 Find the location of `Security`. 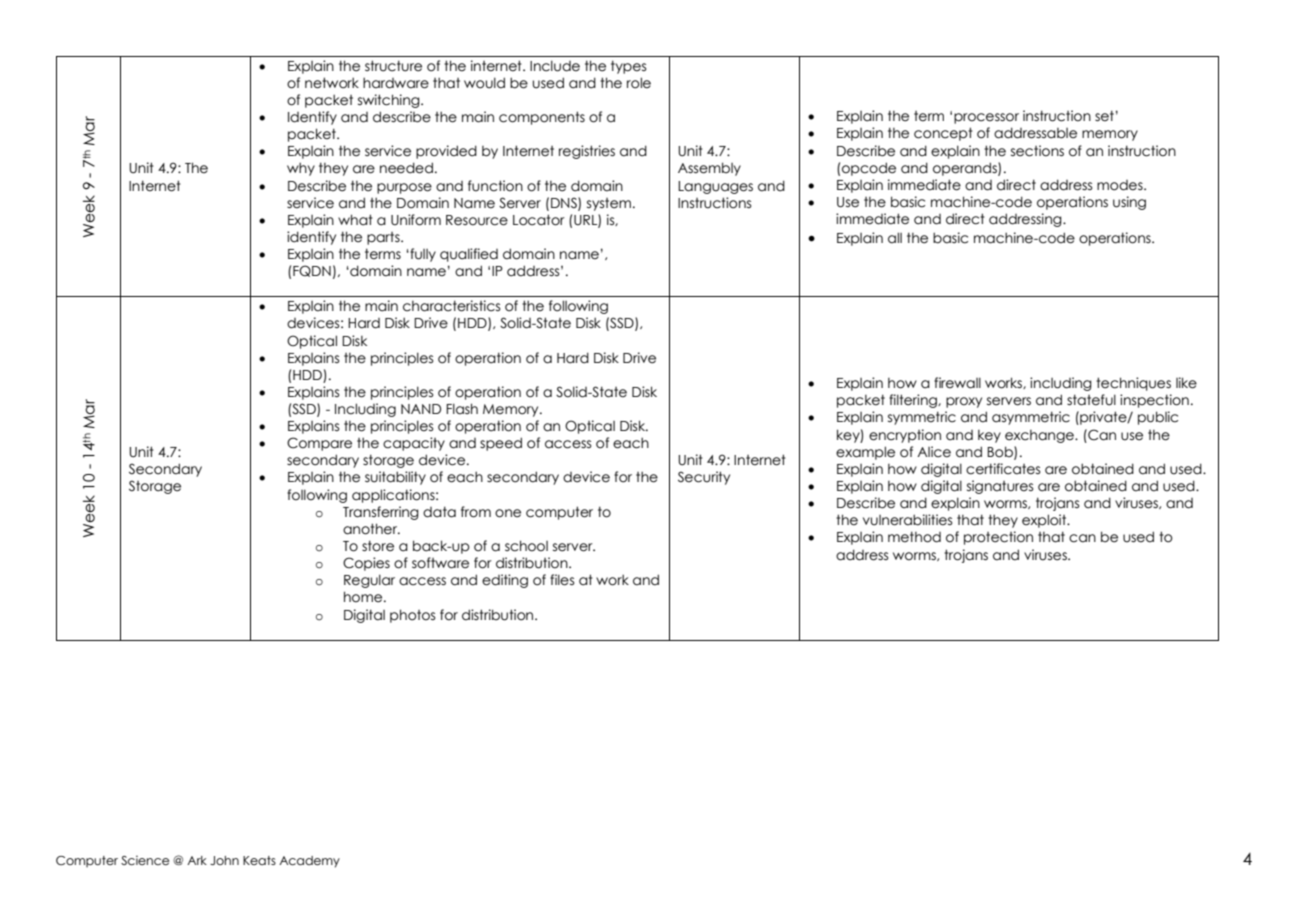

Security is located at coordinates (704, 478).
